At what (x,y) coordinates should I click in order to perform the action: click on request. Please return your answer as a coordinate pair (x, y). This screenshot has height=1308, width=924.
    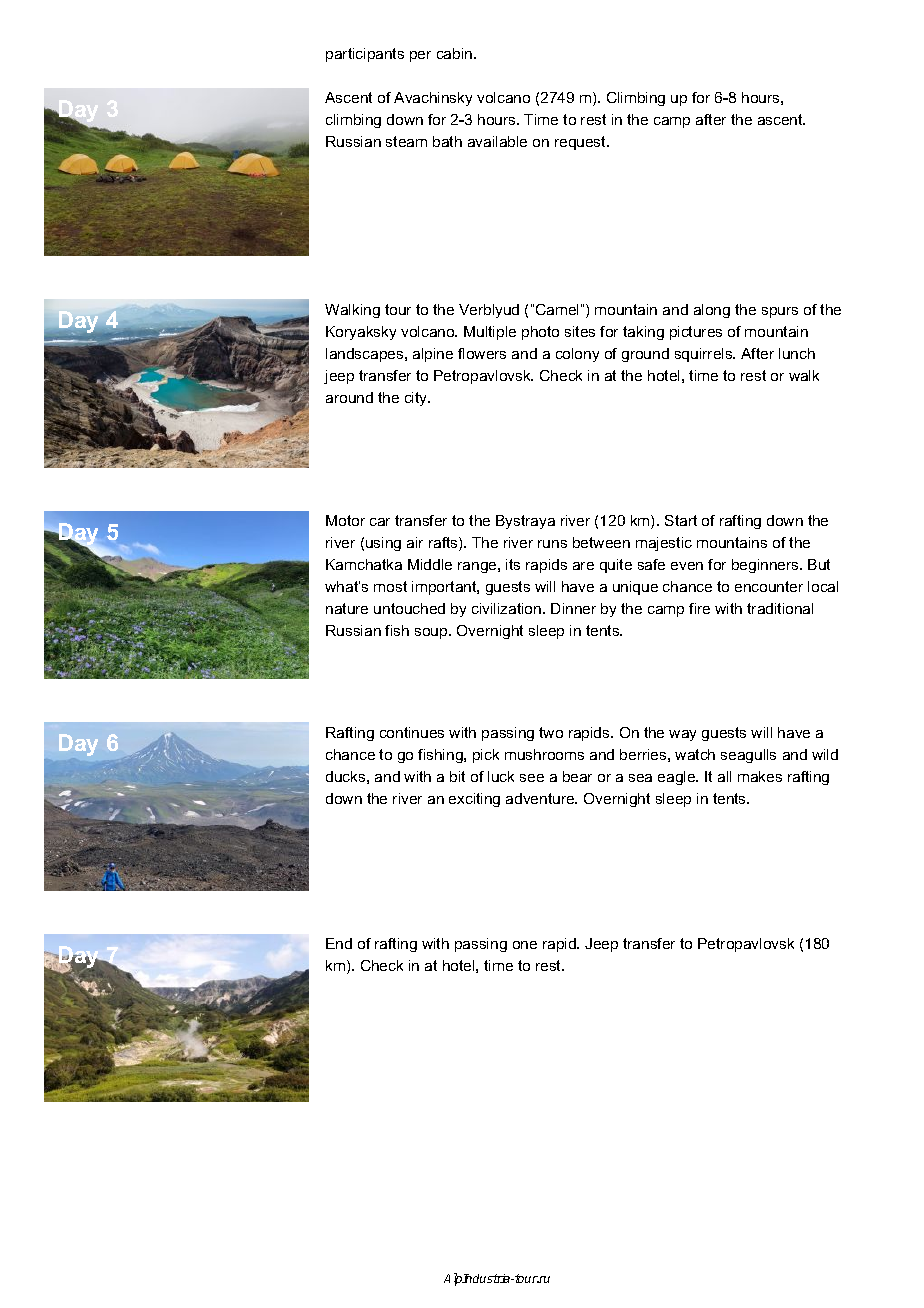
    Looking at the image, I should click on (581, 143).
